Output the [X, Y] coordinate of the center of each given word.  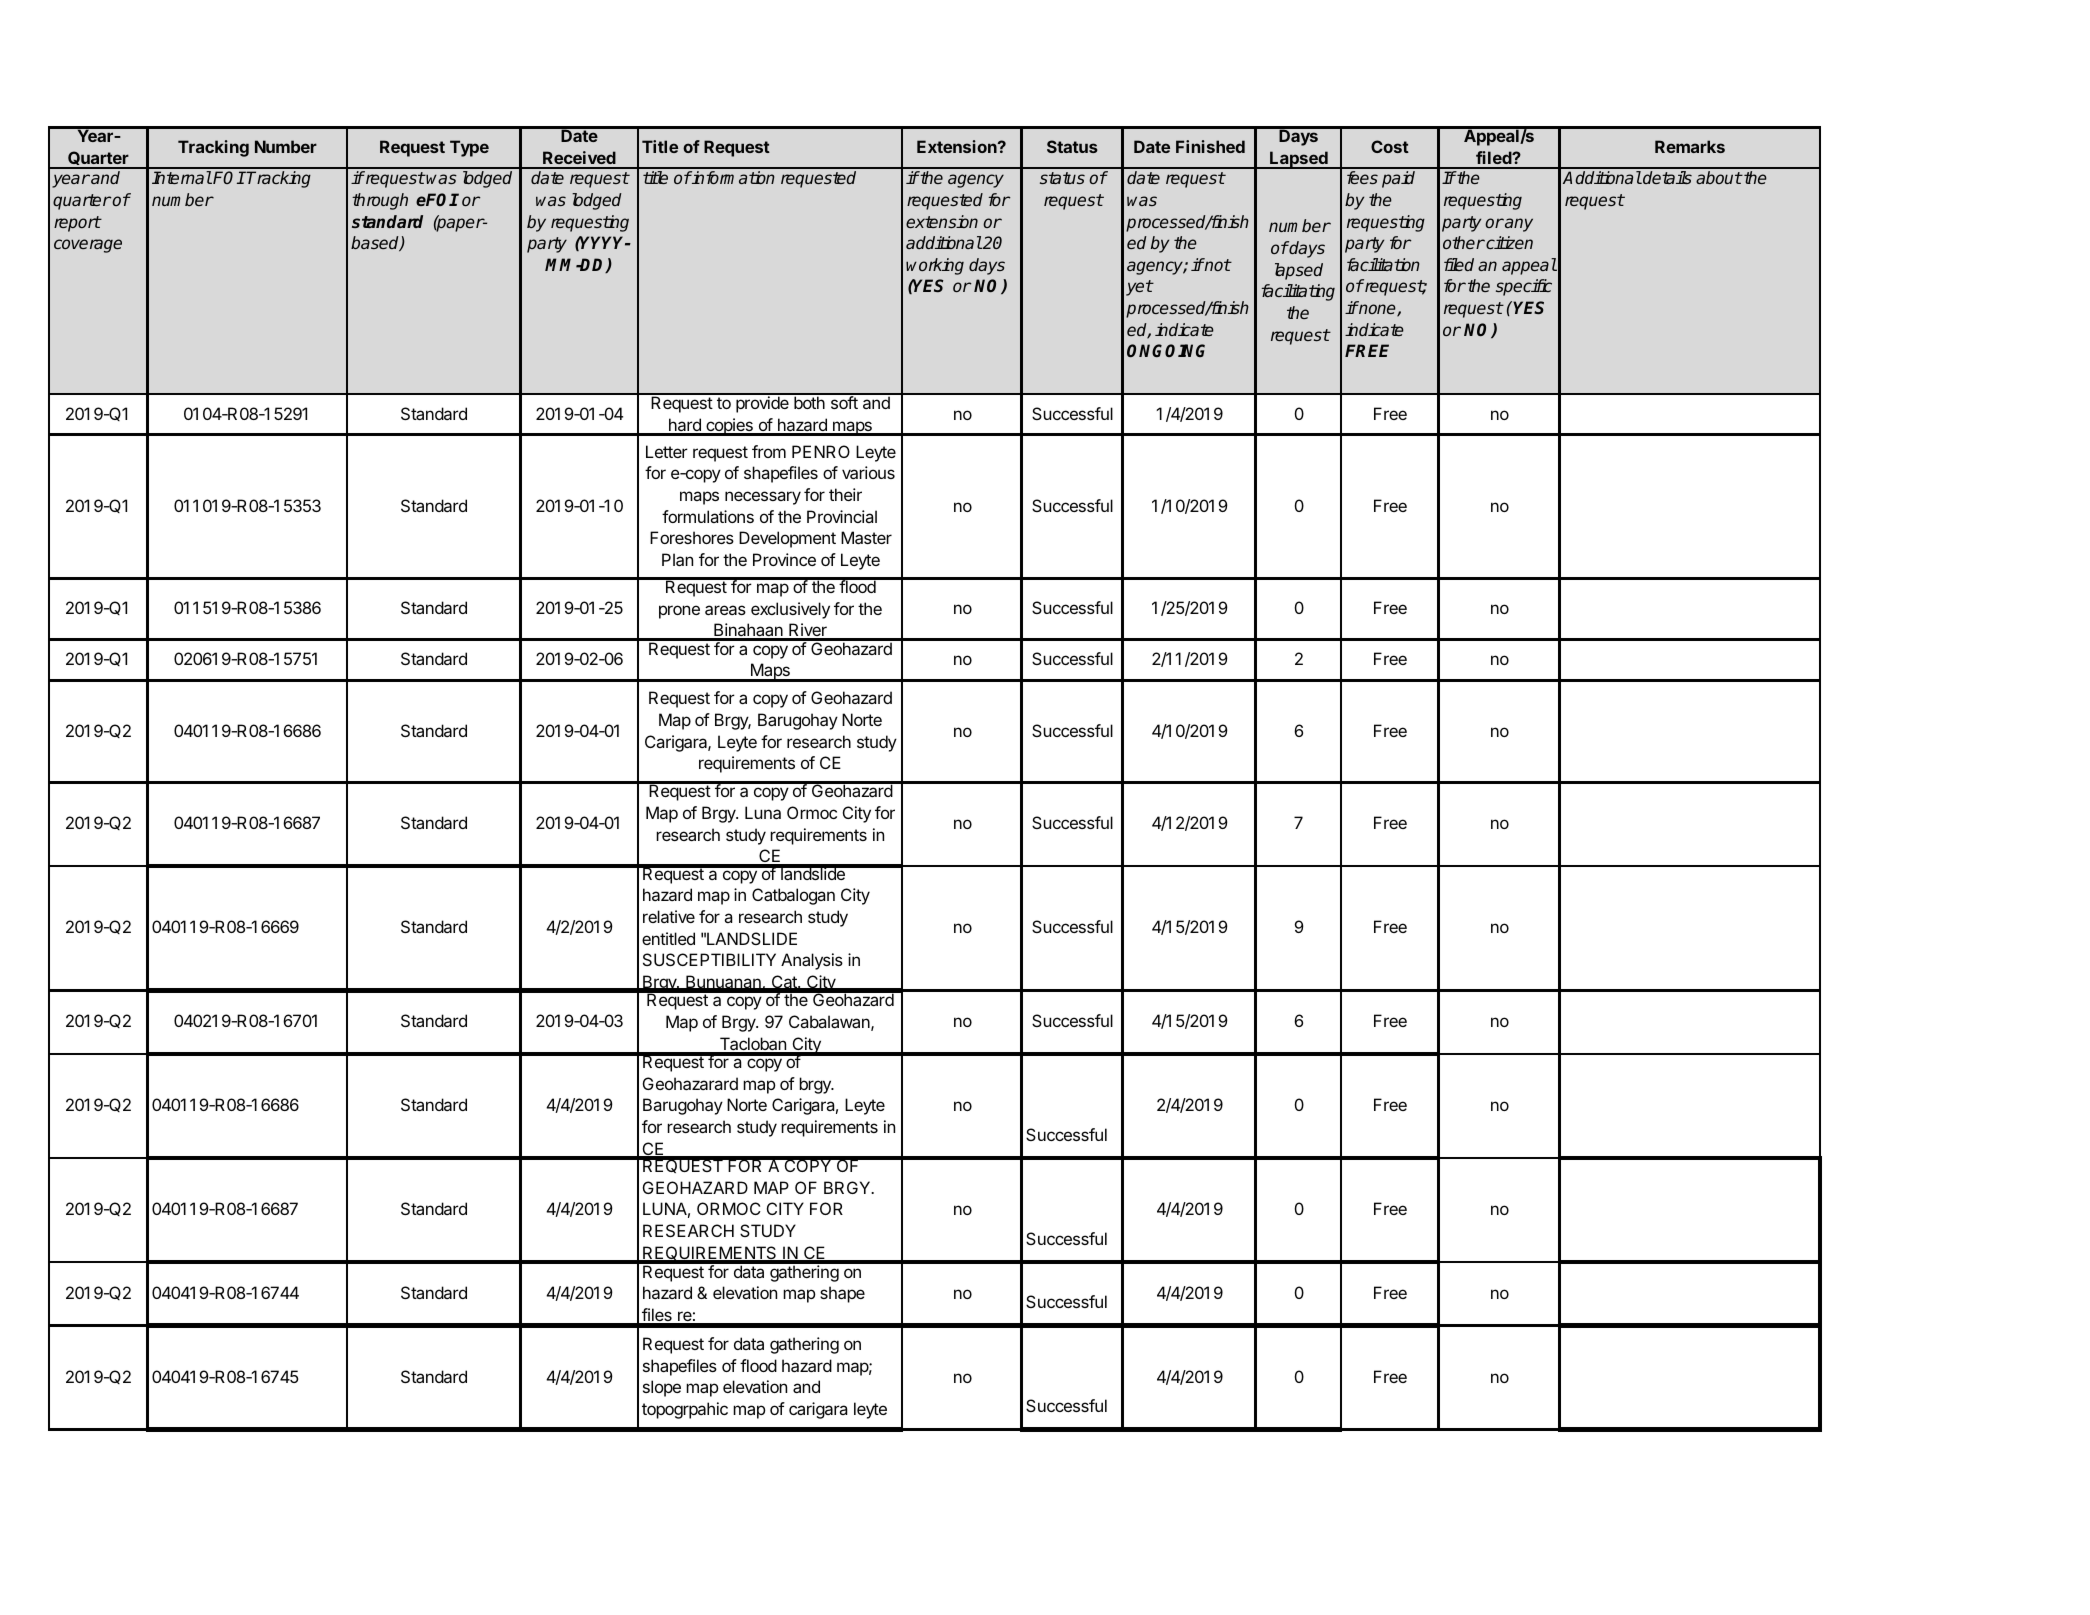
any [1518, 225]
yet [1139, 288]
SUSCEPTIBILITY [709, 959]
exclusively [790, 610]
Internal [182, 177]
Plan [677, 559]
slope [662, 1388]
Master [866, 537]
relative [669, 916]
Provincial [842, 516]
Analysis [812, 961]
